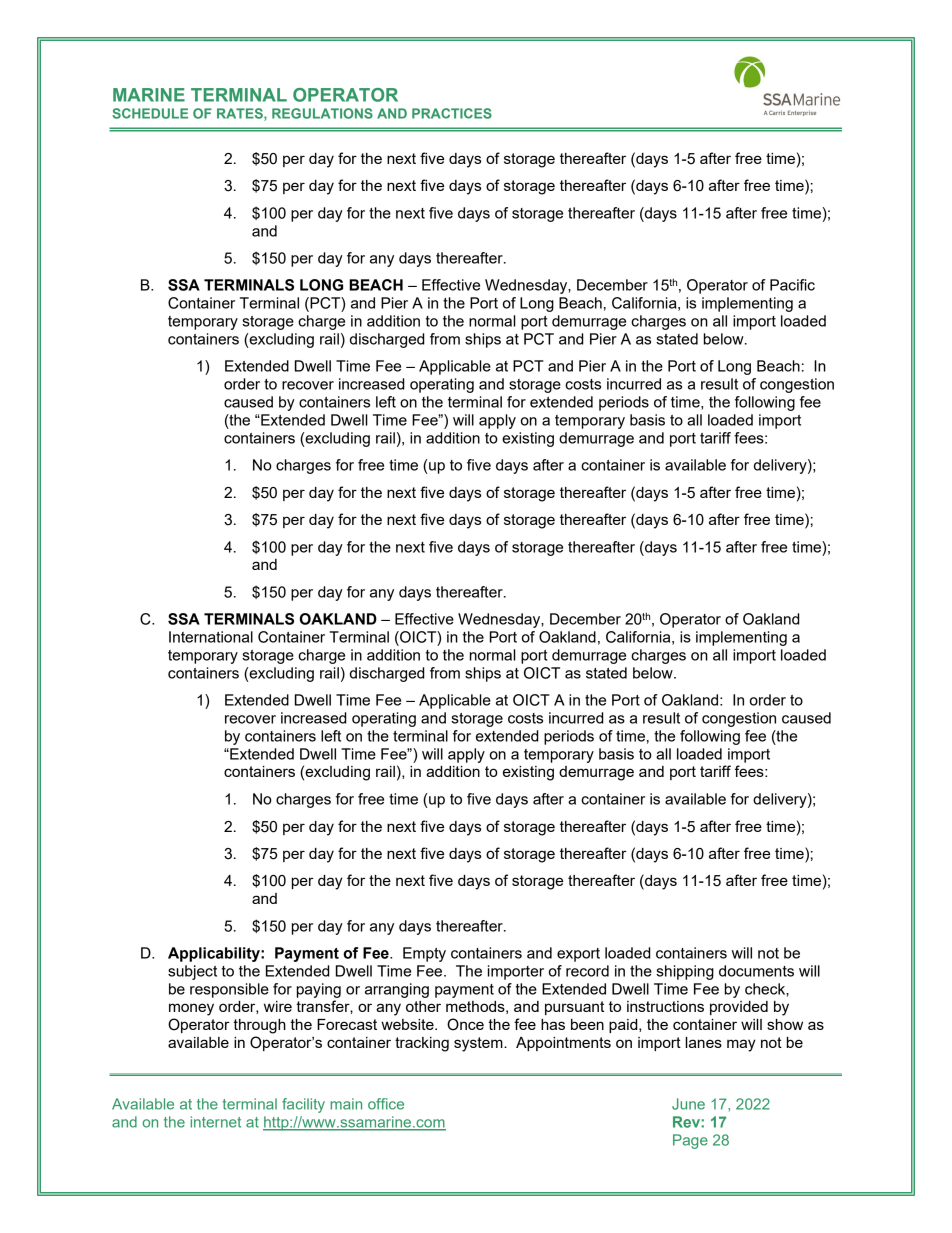 The width and height of the screenshot is (952, 1233). I want to click on internet, so click(215, 1122).
